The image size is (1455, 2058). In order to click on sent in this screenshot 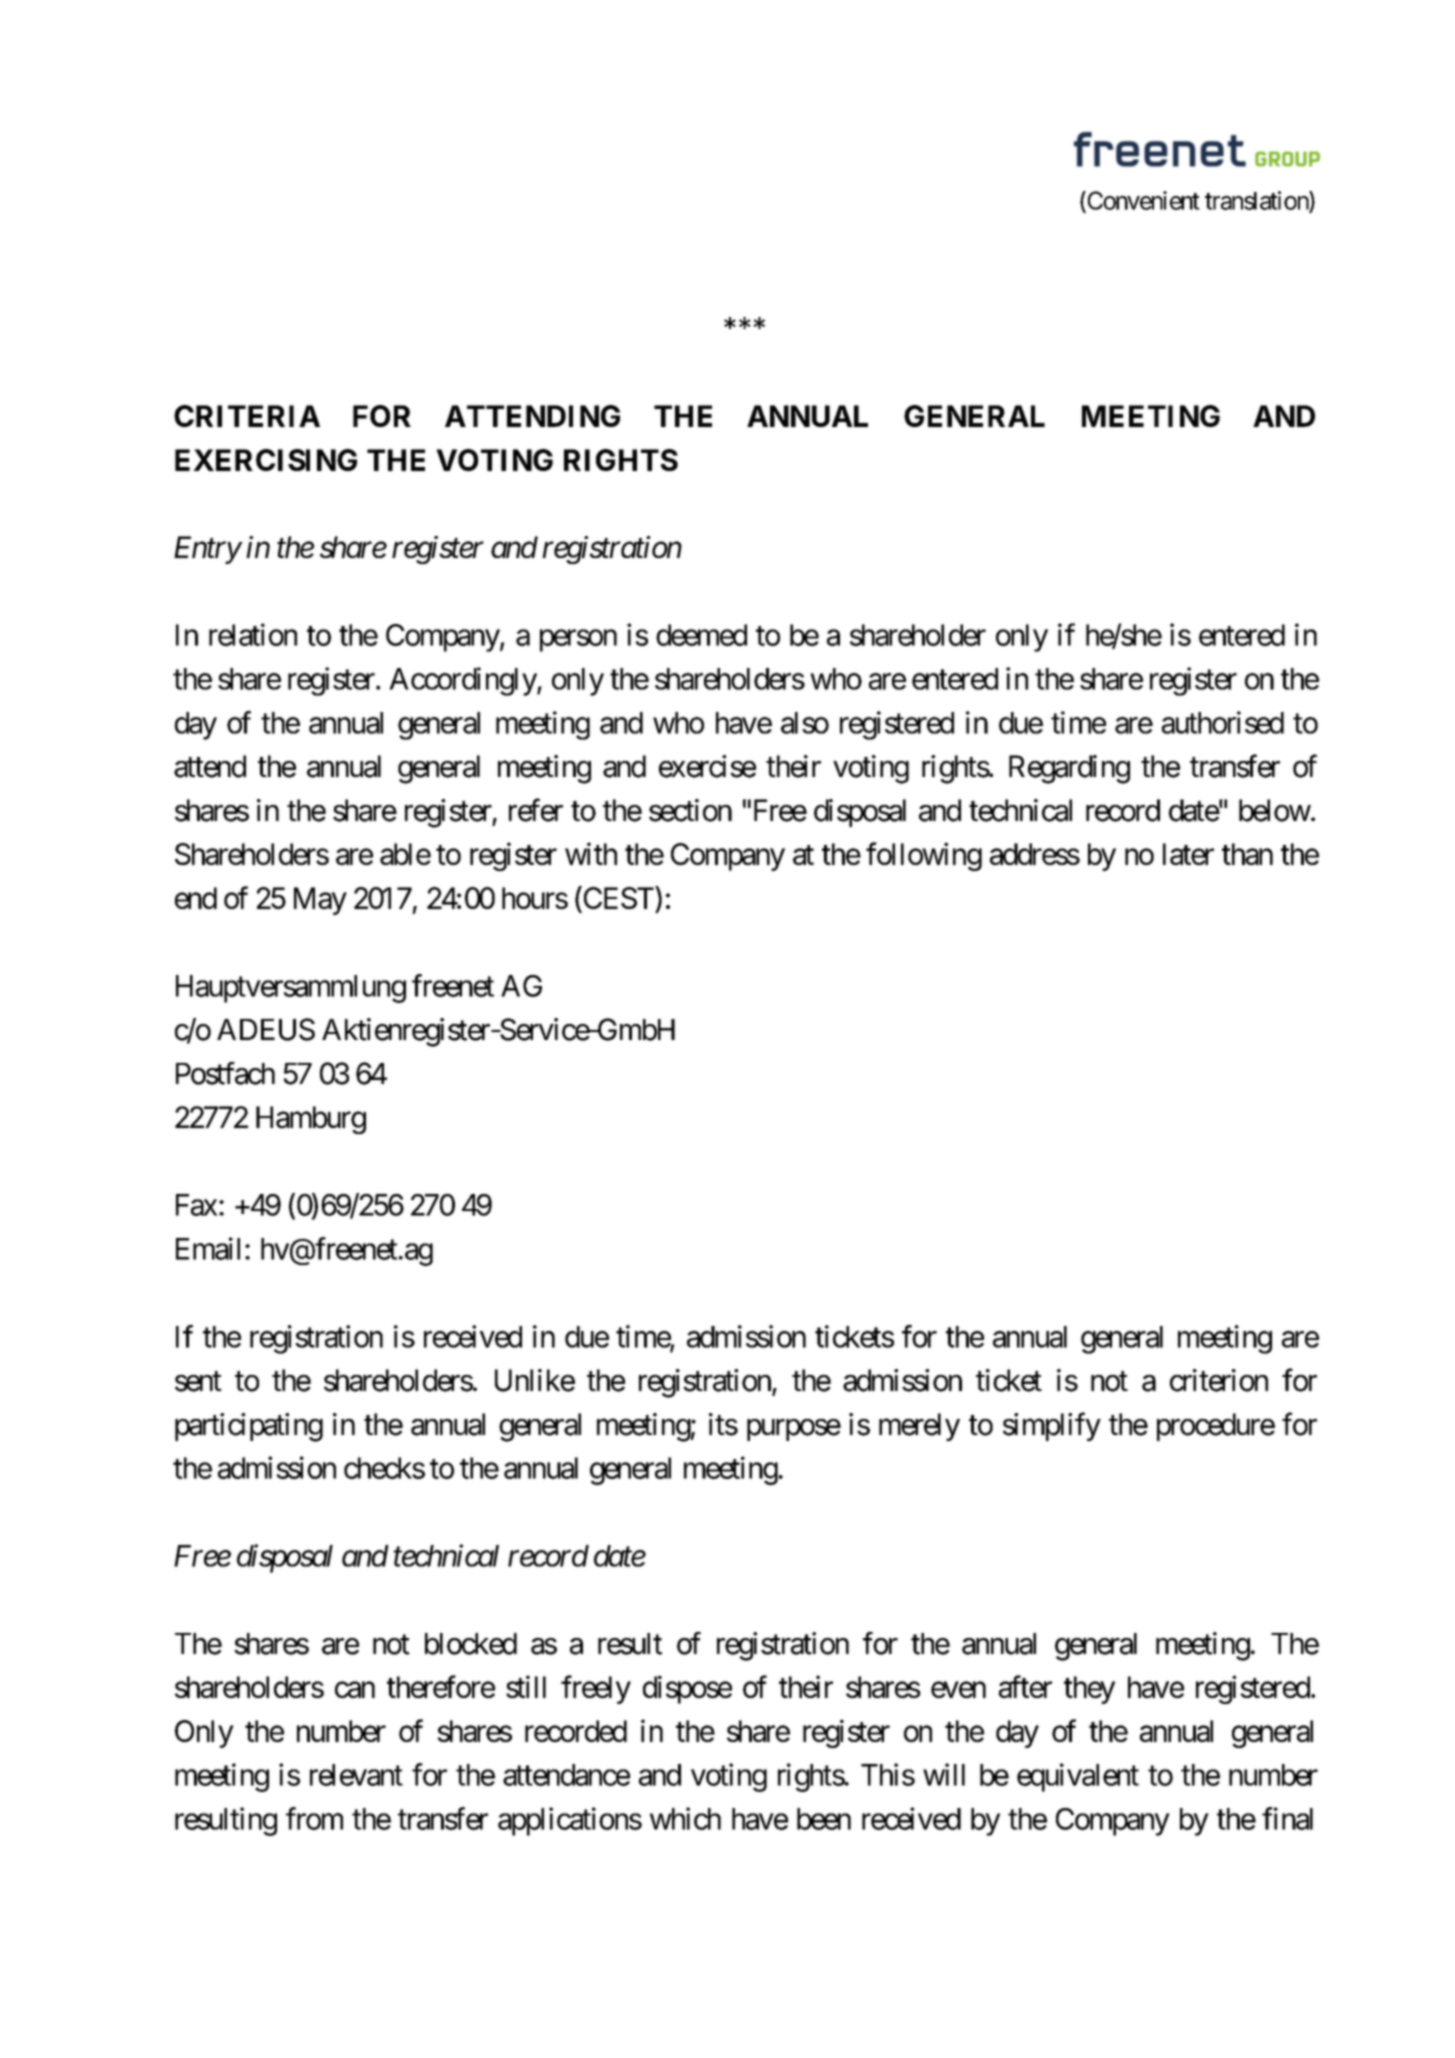, I will do `click(198, 1382)`.
